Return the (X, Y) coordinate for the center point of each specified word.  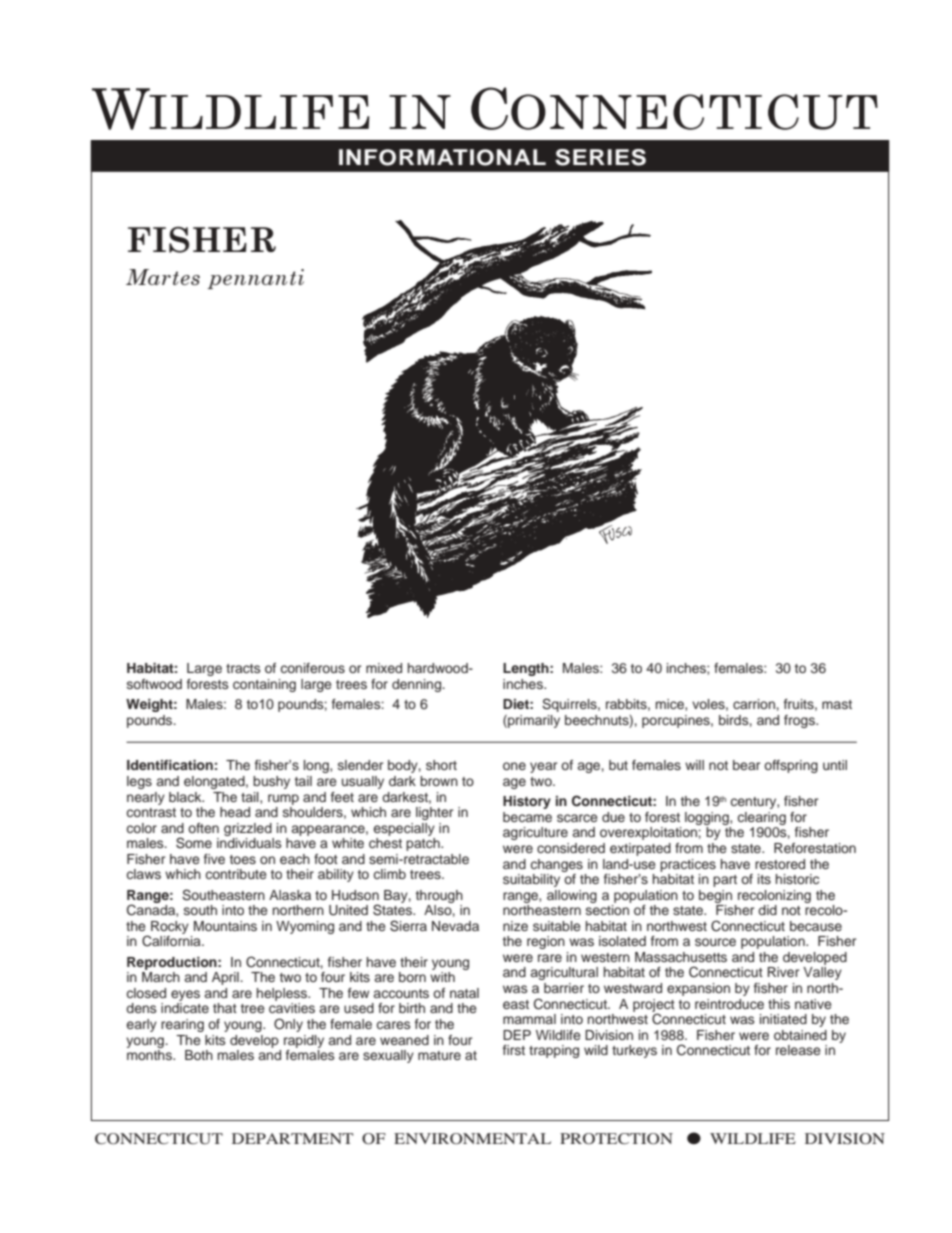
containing (264, 685)
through (439, 896)
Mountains (225, 926)
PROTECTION (616, 1139)
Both (199, 1055)
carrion (754, 704)
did (767, 910)
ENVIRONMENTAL (472, 1139)
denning (418, 685)
